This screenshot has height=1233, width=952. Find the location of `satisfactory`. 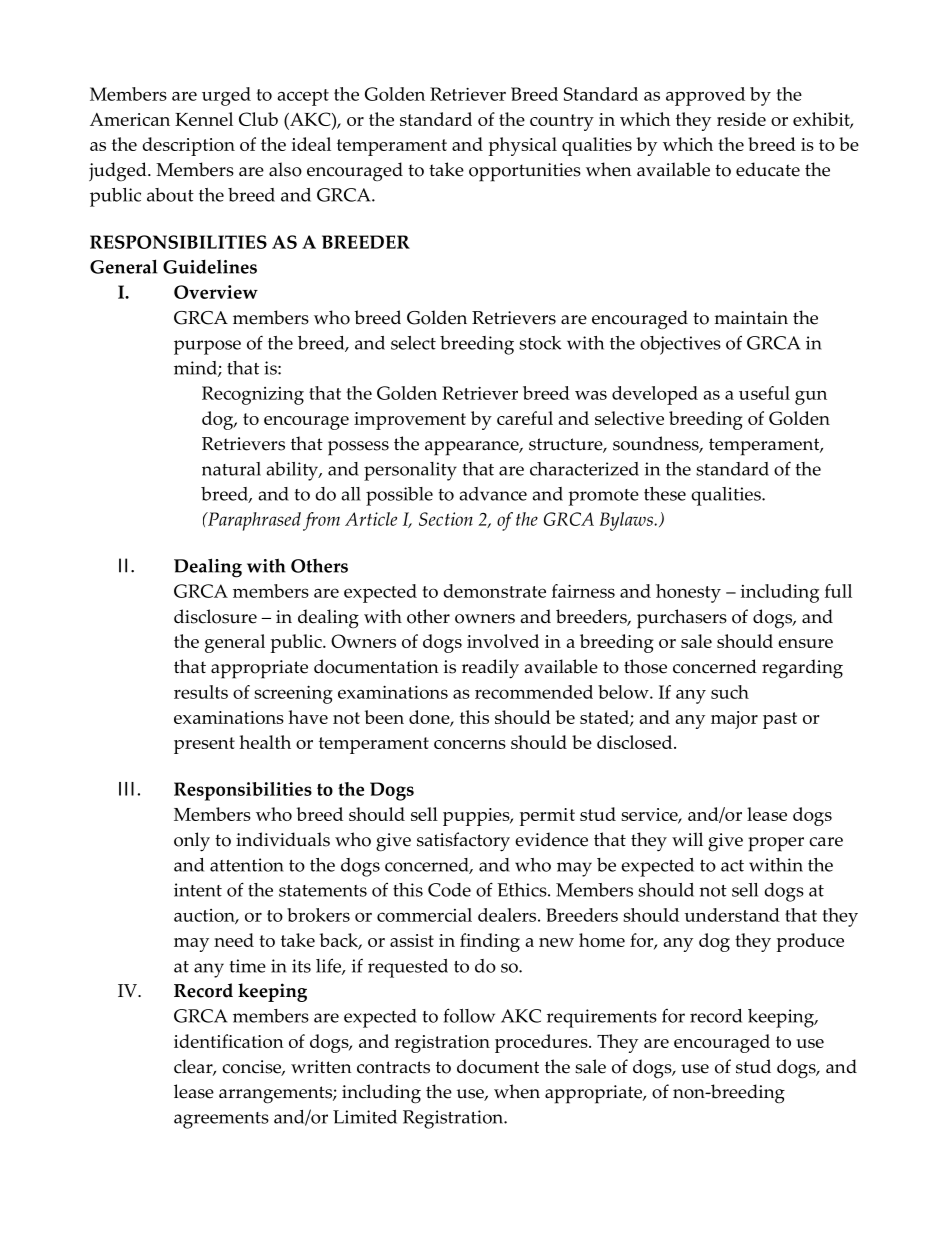

satisfactory is located at coordinates (463, 842).
